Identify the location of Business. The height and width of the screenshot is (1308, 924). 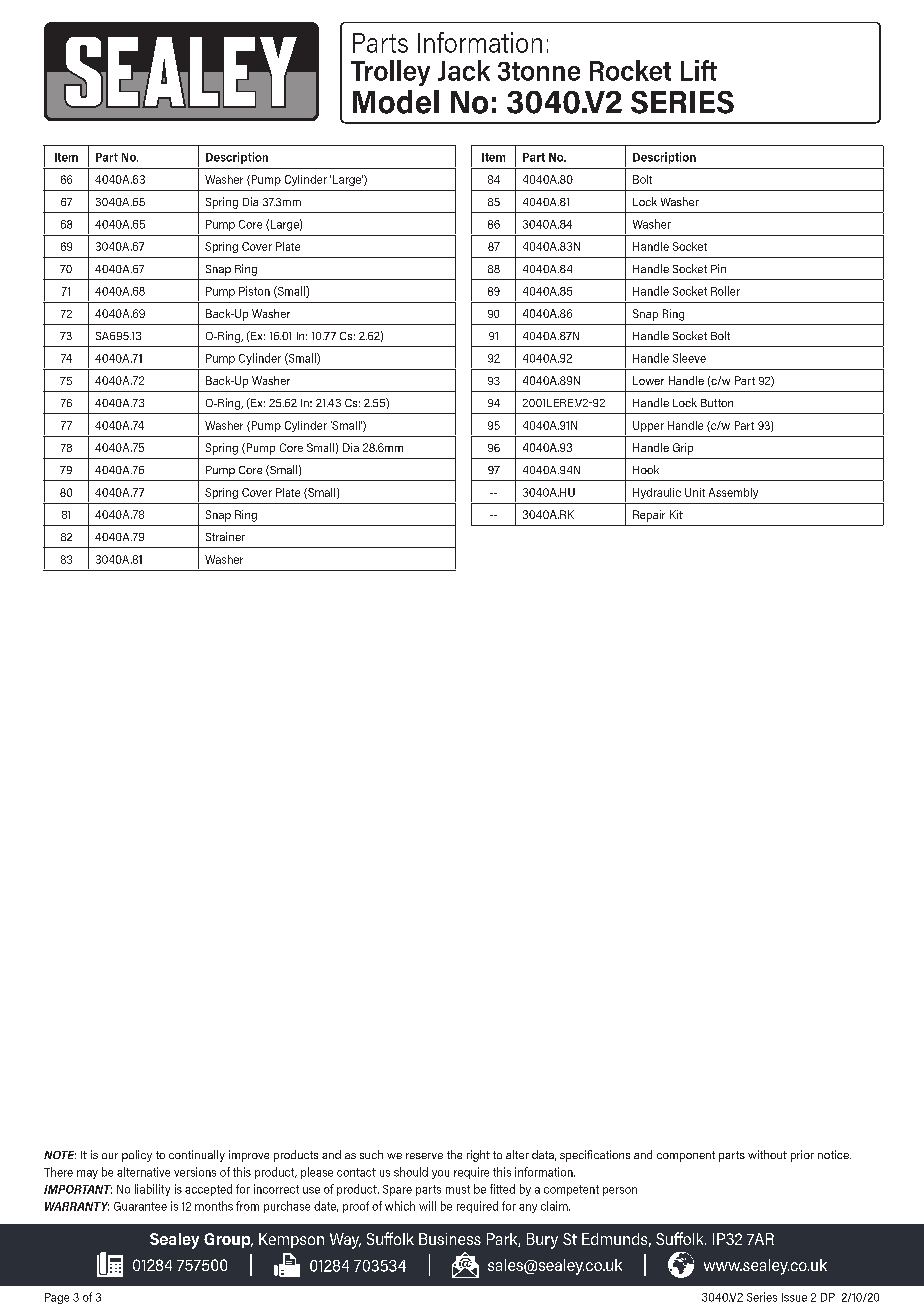
(450, 1239).
